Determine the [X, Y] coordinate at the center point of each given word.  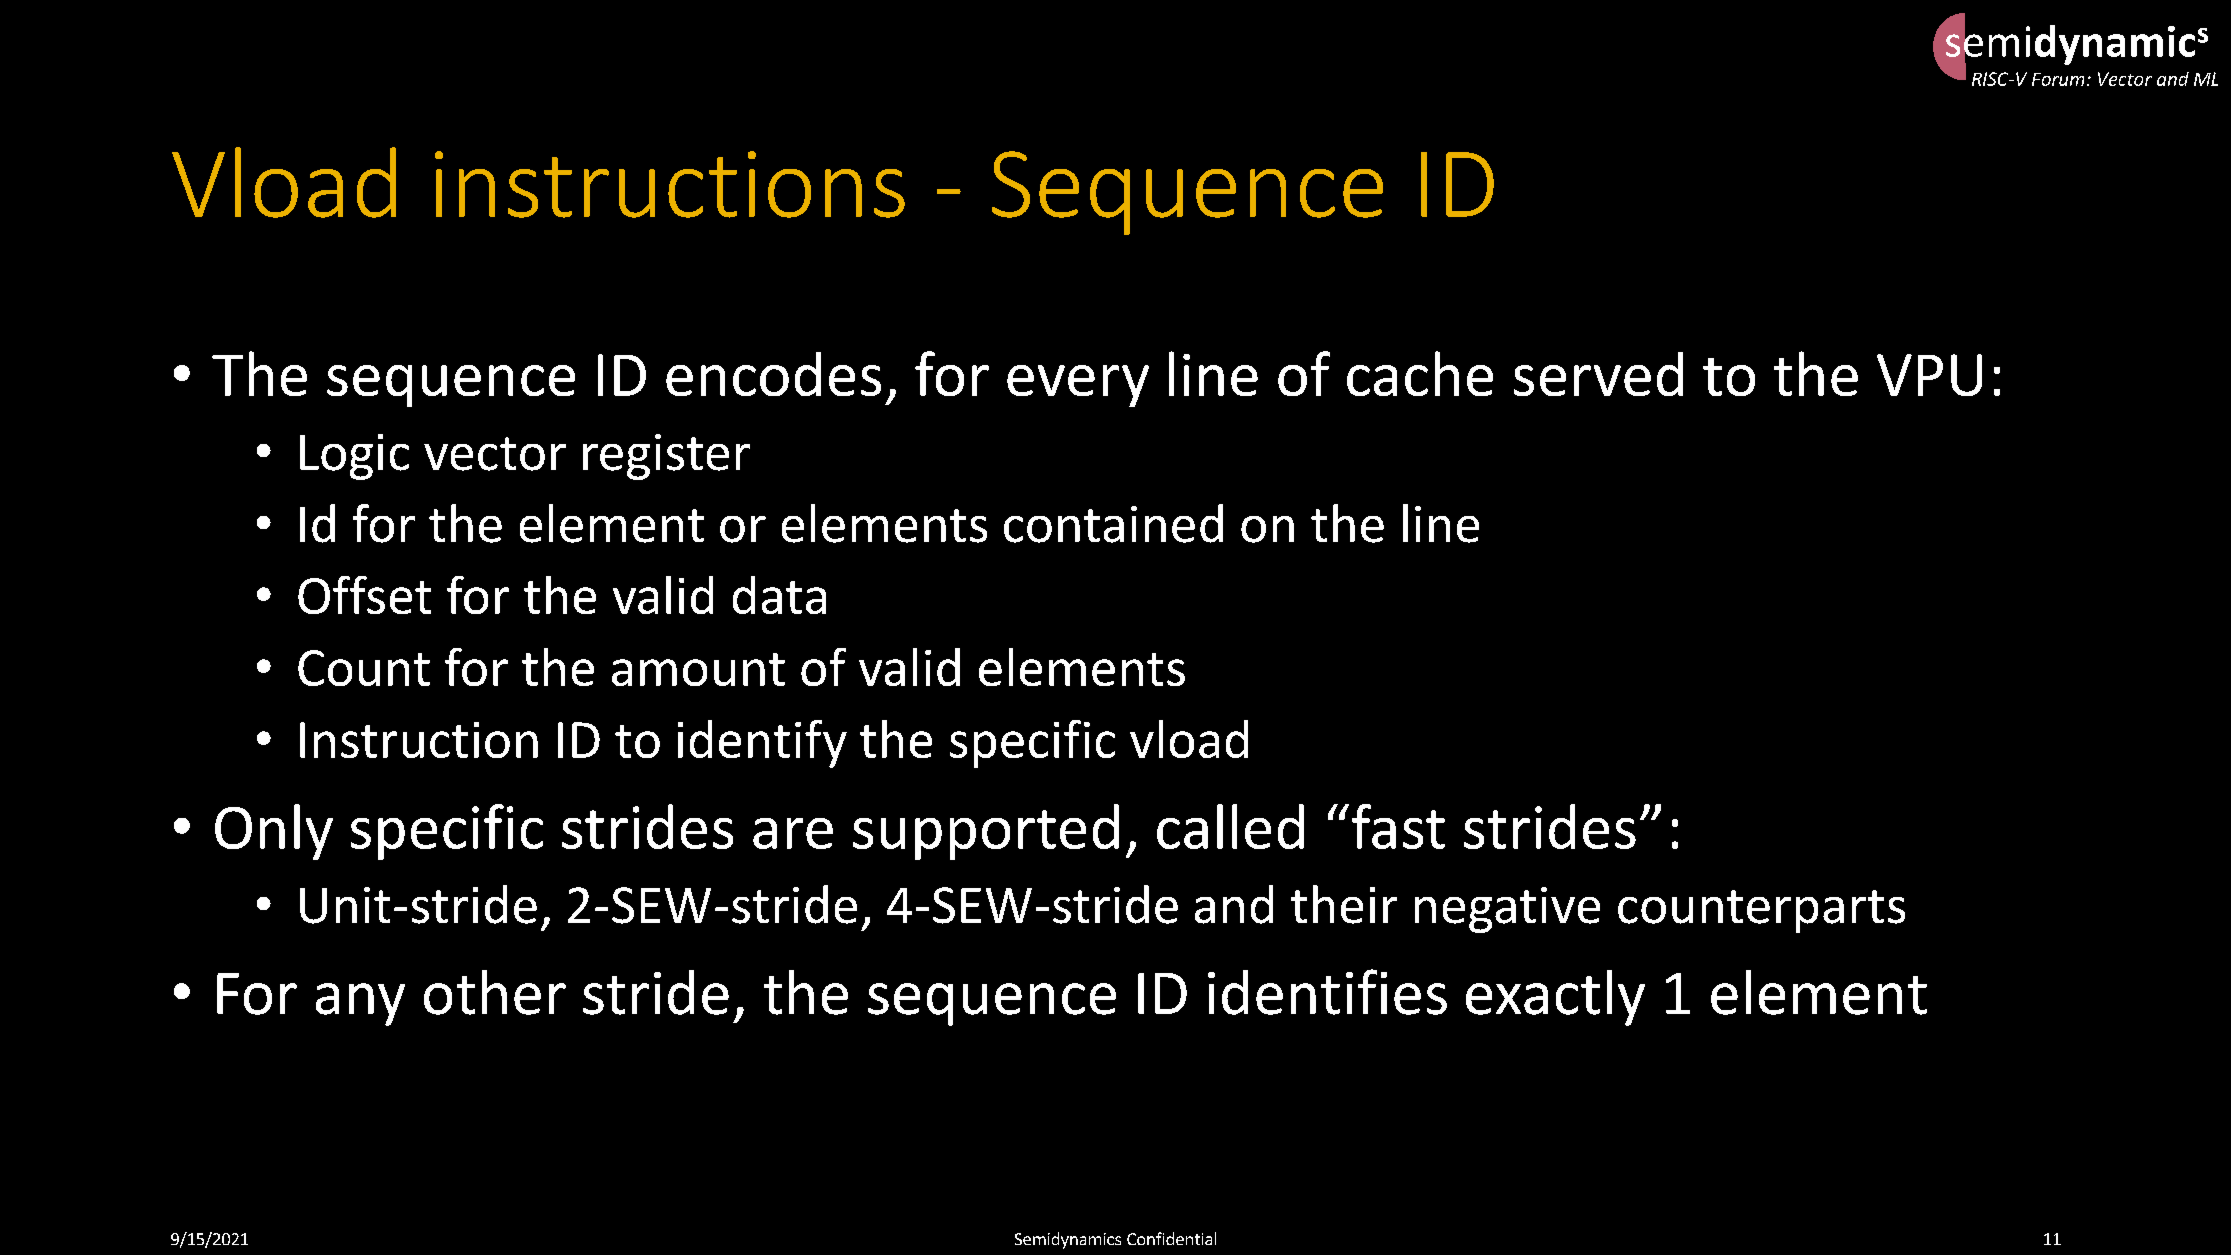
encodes [773, 374]
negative [1507, 910]
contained [1113, 523]
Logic [354, 457]
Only [274, 832]
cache [1420, 373]
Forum [2058, 79]
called [1230, 826]
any [360, 1004]
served [1598, 374]
